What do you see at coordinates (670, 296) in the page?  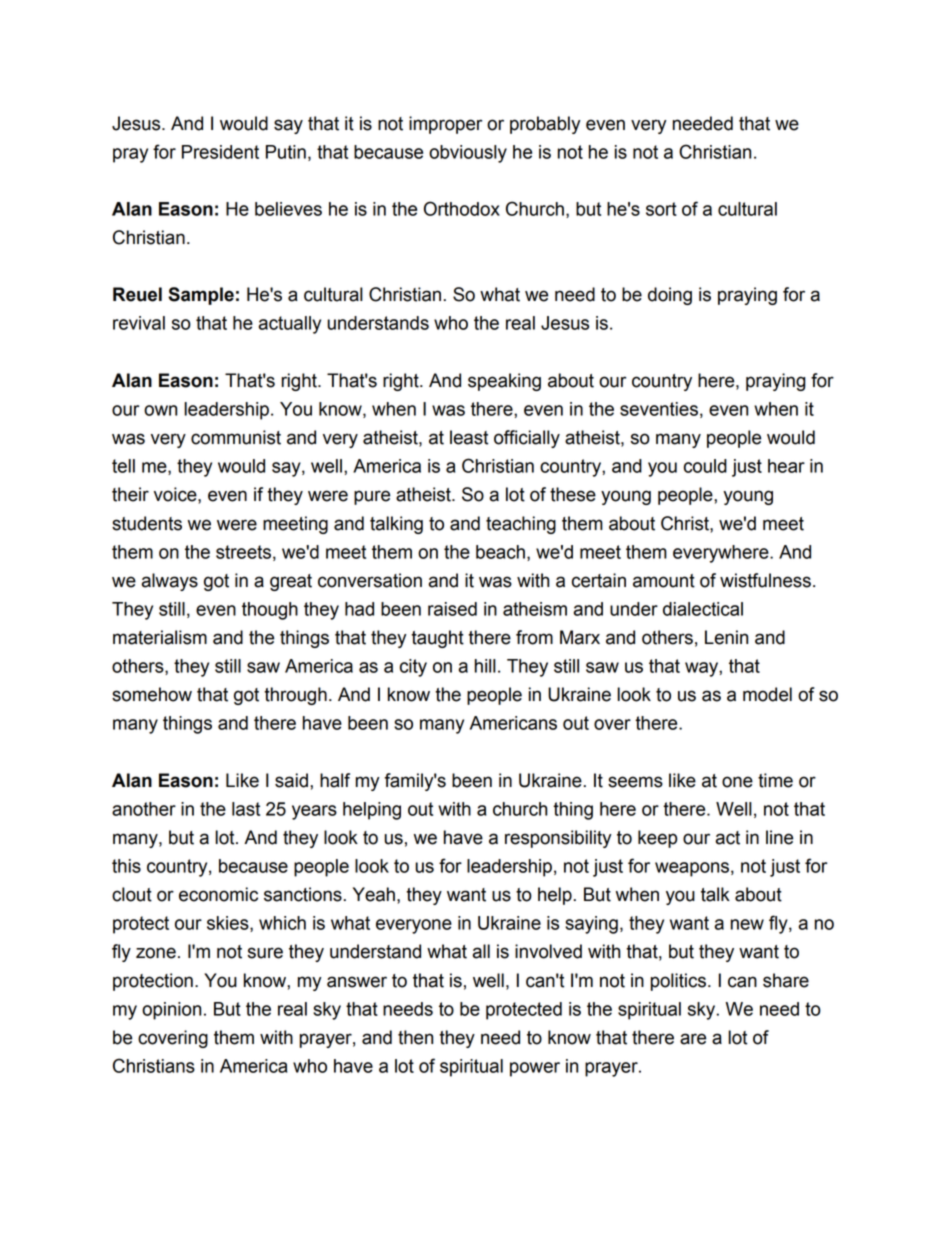 I see `doing` at bounding box center [670, 296].
